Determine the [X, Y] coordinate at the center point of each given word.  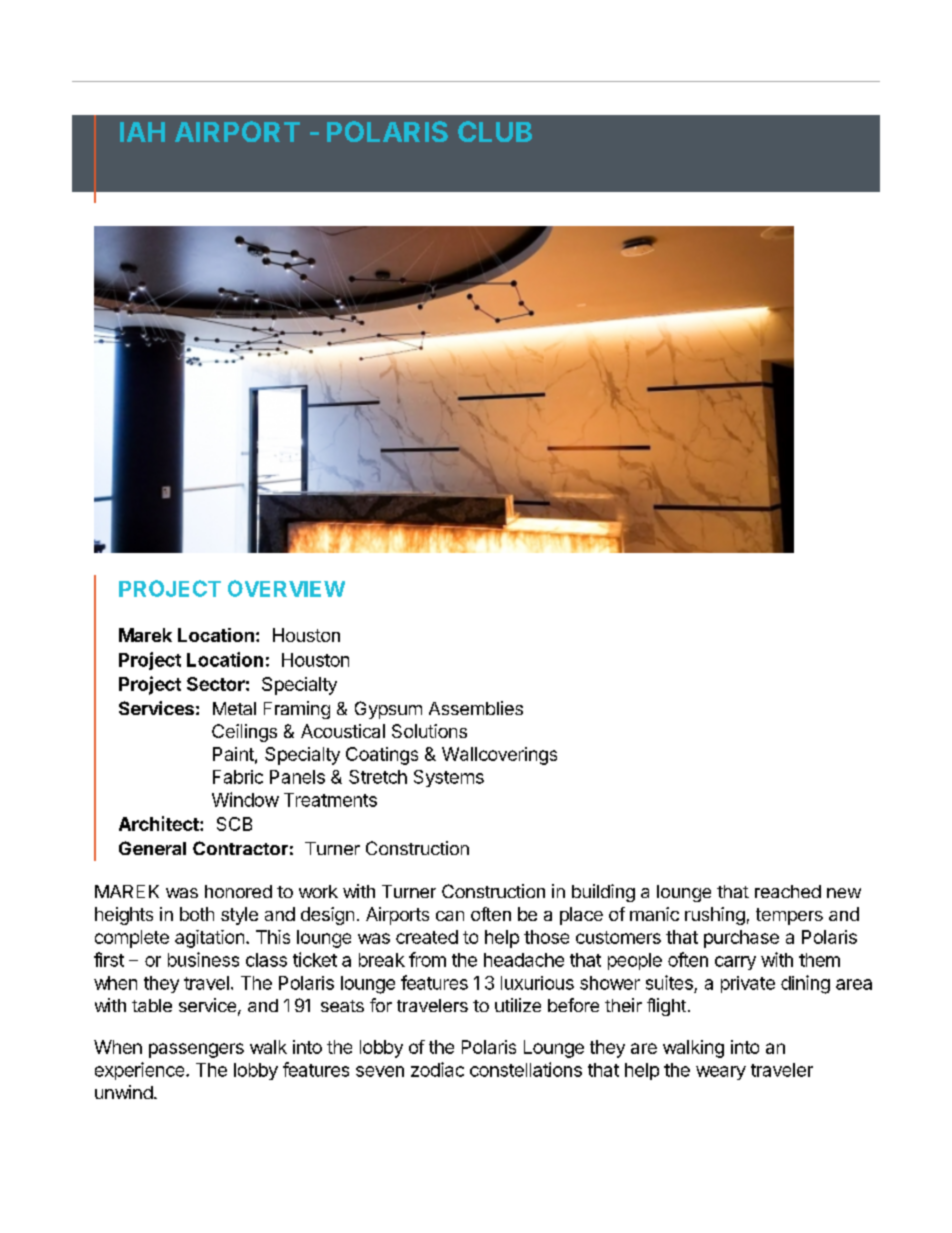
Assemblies [476, 708]
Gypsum [388, 710]
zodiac [437, 1069]
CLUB [495, 131]
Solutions [429, 731]
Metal [234, 708]
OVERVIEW [286, 588]
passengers [196, 1050]
